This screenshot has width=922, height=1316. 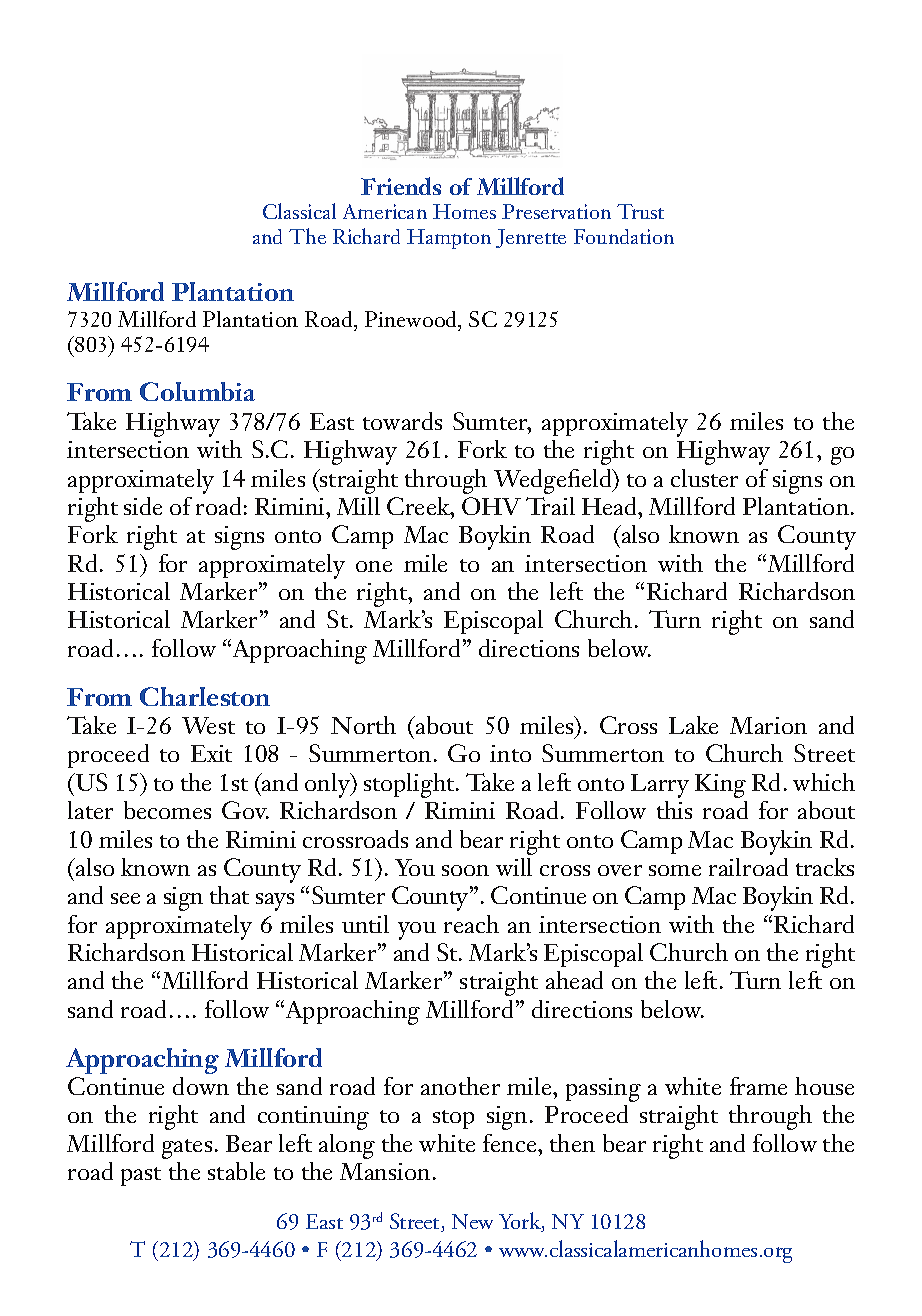 I want to click on Charleston, so click(x=205, y=696).
